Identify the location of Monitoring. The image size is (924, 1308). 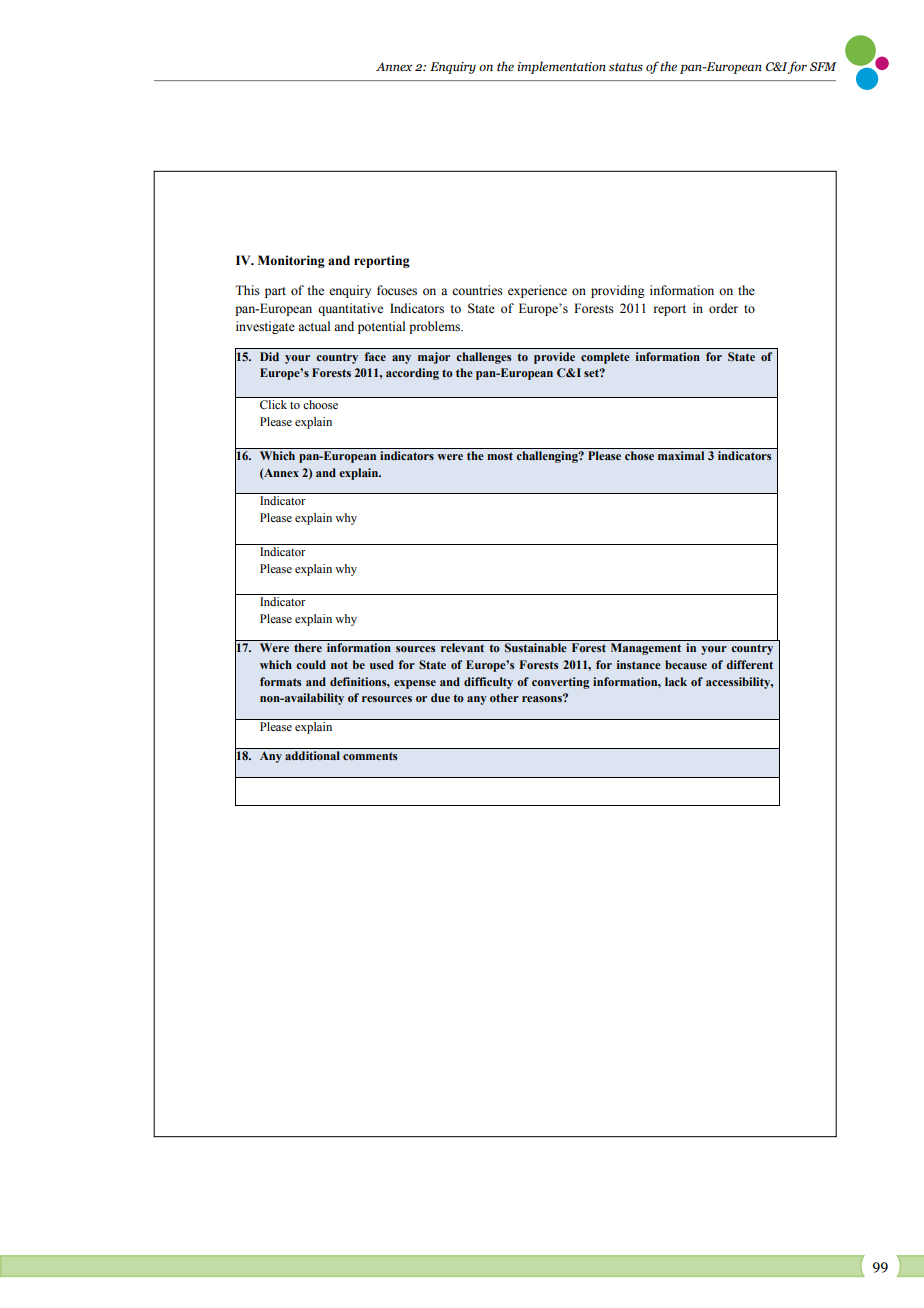
(291, 261).
